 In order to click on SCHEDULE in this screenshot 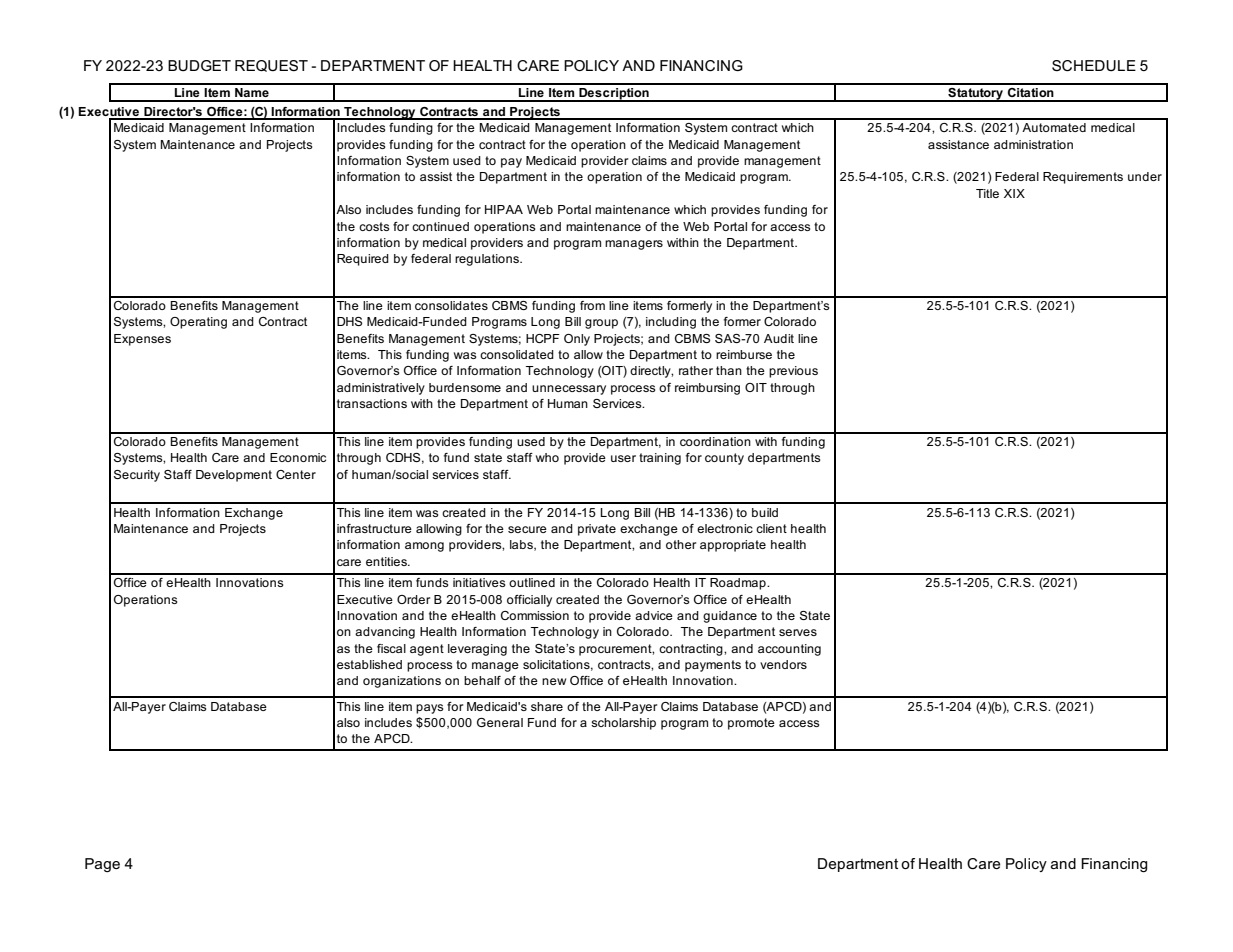, I will do `click(1094, 66)`.
